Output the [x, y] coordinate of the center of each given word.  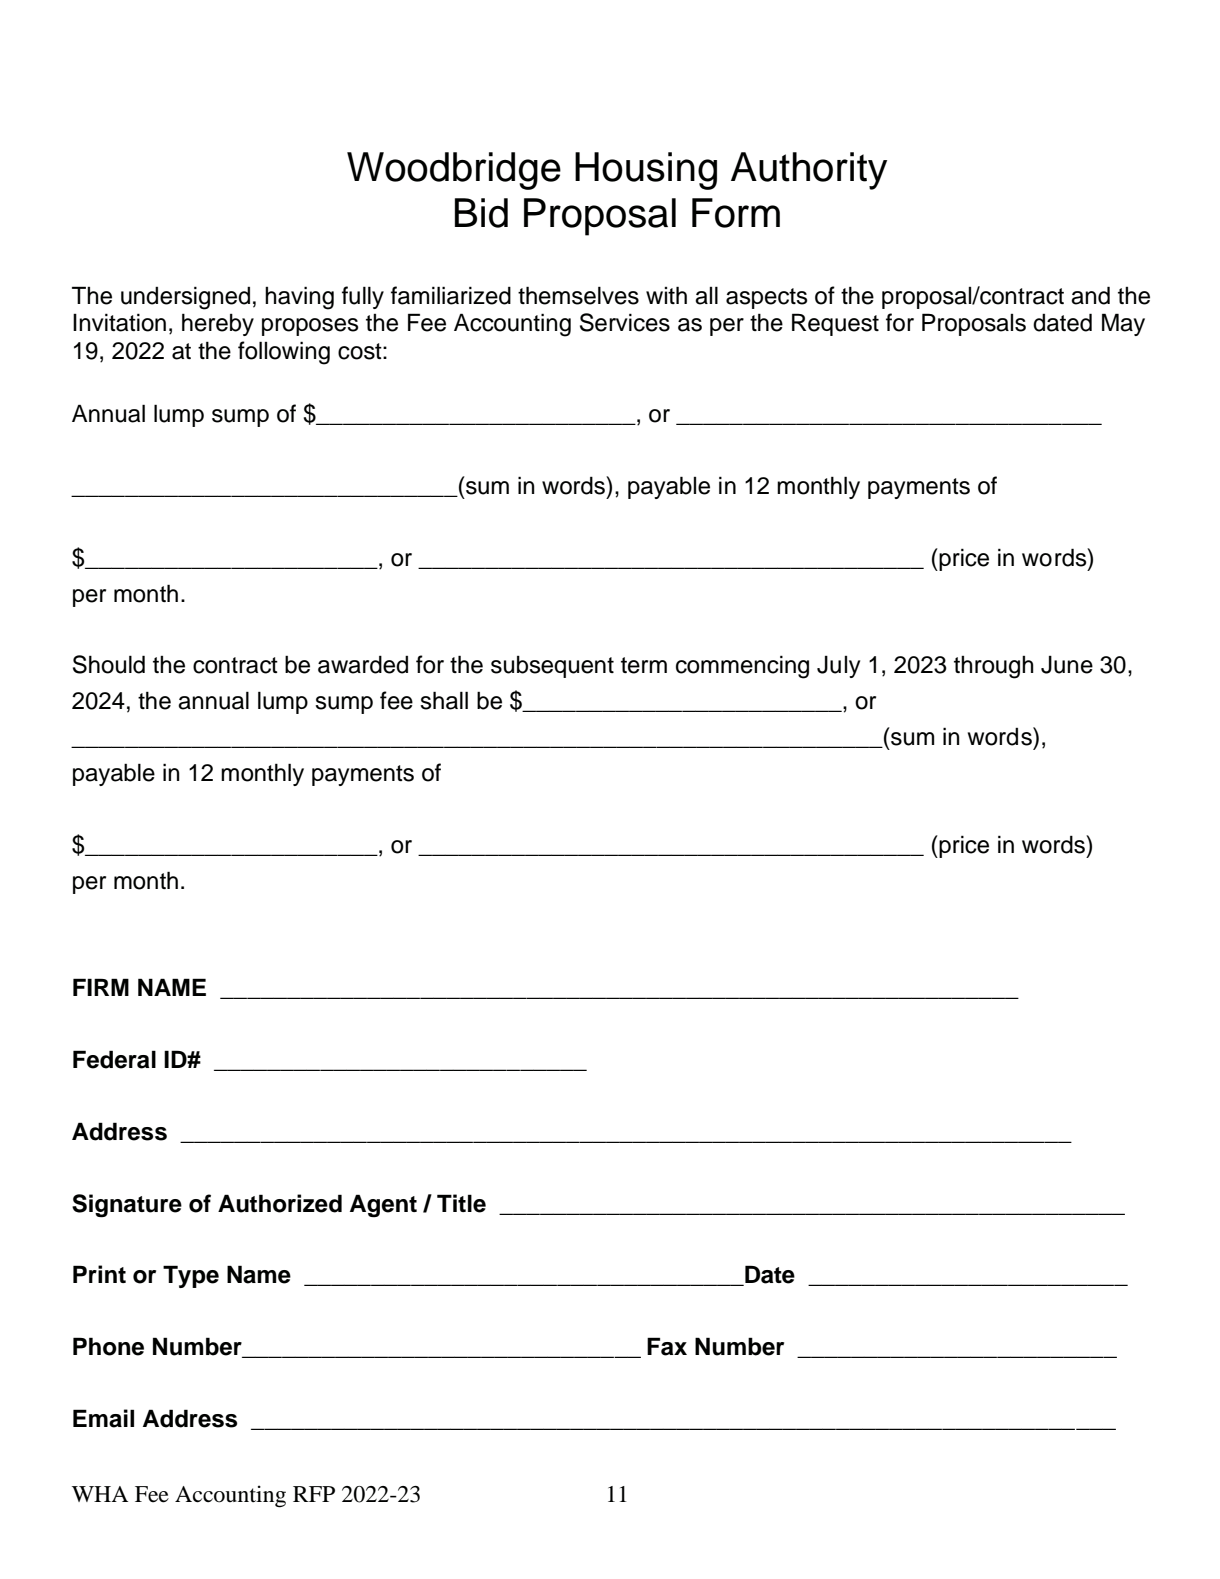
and [1090, 295]
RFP [314, 1494]
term [644, 665]
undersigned [185, 298]
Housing [646, 171]
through [994, 667]
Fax [667, 1346]
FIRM [101, 987]
